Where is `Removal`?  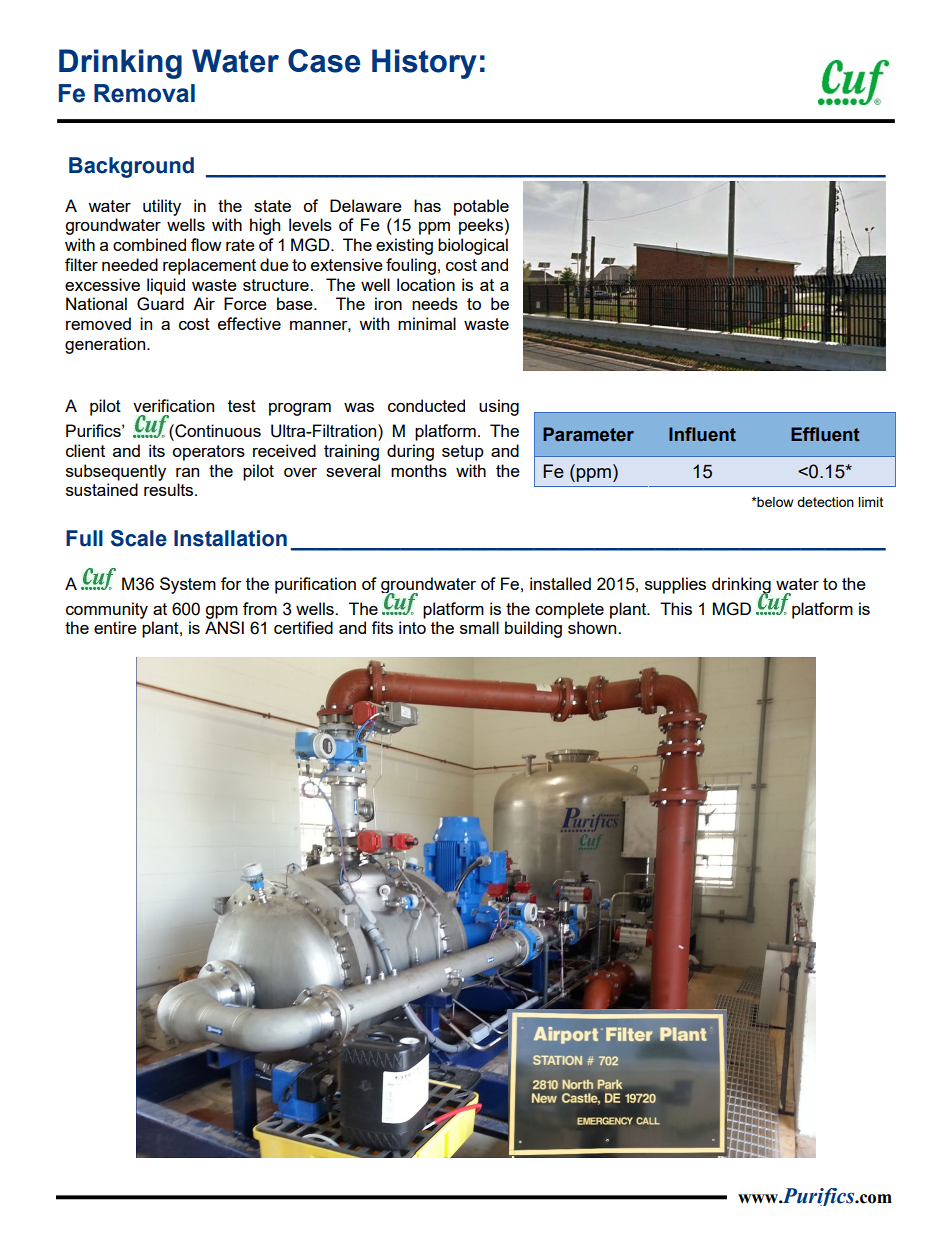 Removal is located at coordinates (144, 93).
